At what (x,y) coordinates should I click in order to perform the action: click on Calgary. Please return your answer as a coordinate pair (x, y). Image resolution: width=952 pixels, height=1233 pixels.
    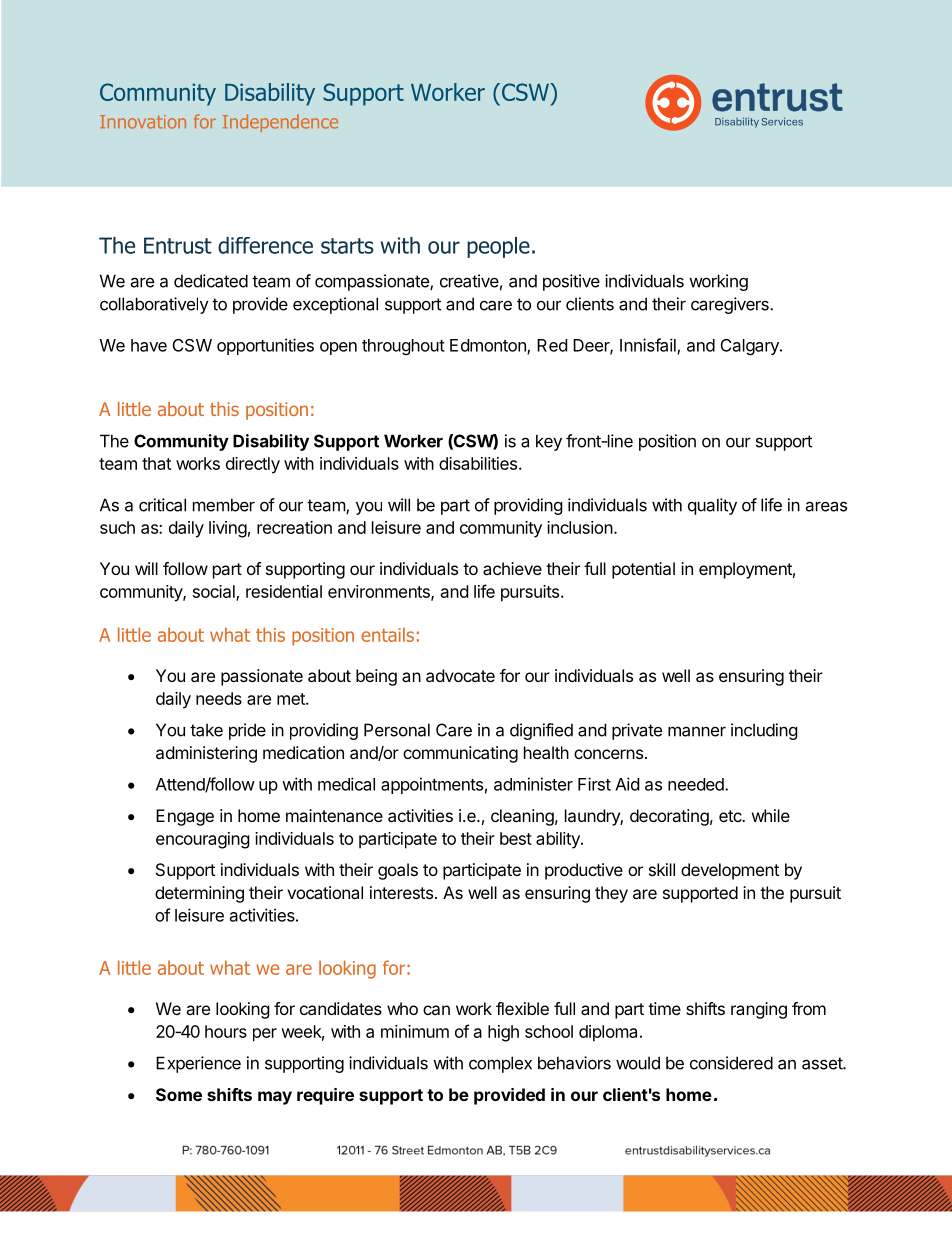
    Looking at the image, I should click on (751, 347).
